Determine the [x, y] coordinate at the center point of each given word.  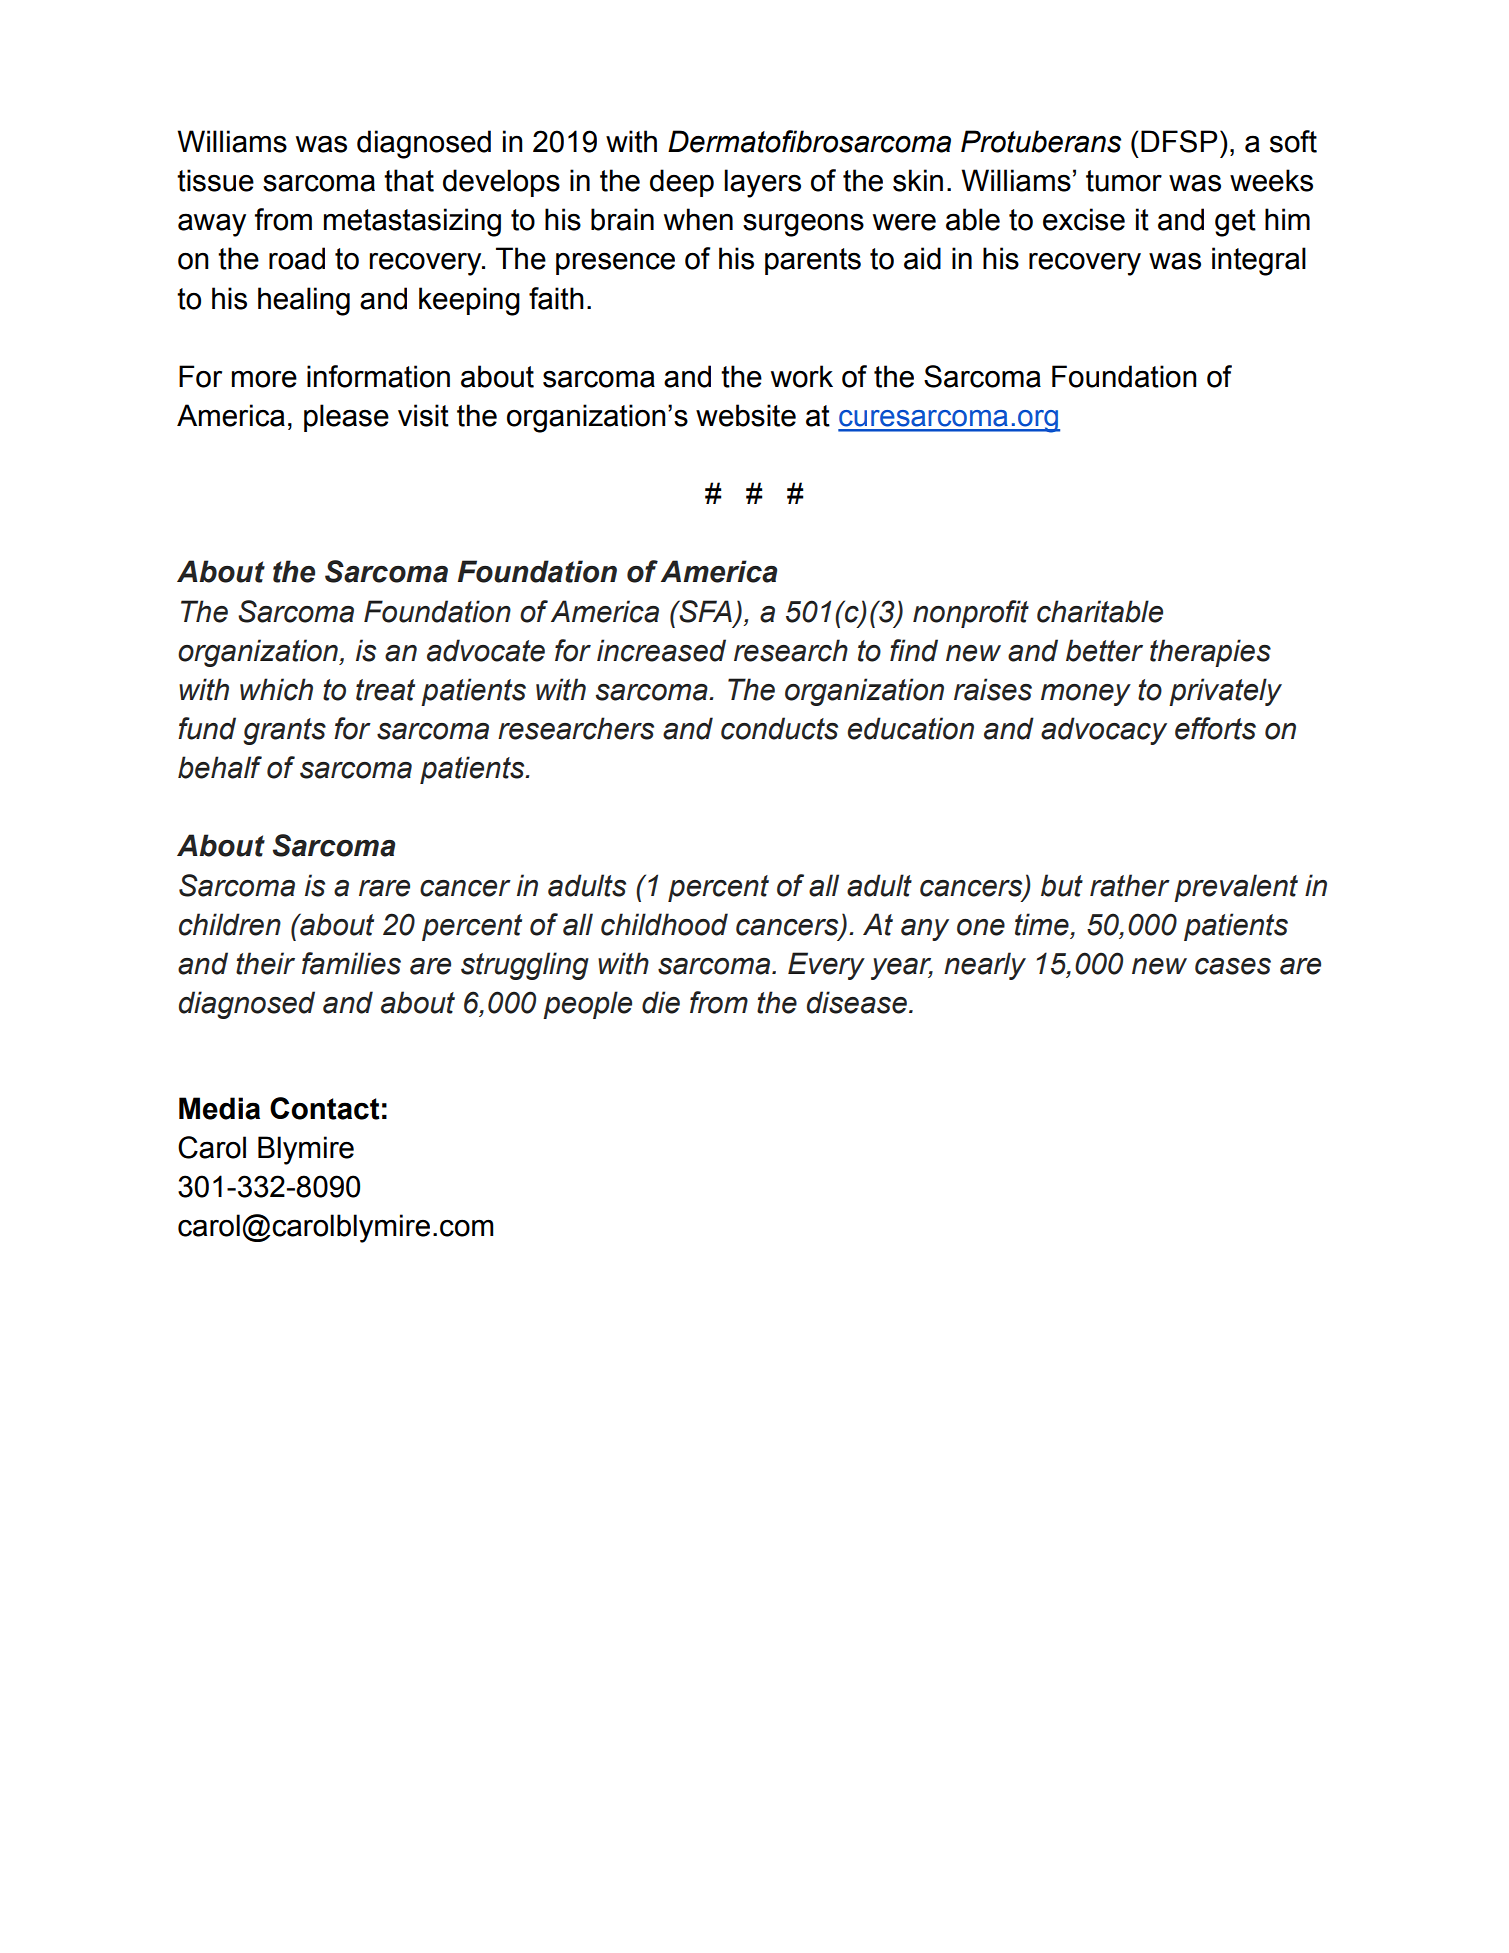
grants [284, 731]
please [346, 418]
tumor [1124, 181]
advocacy [1104, 731]
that [409, 180]
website [746, 415]
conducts [779, 728]
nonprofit [971, 614]
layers [762, 183]
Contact [325, 1108]
